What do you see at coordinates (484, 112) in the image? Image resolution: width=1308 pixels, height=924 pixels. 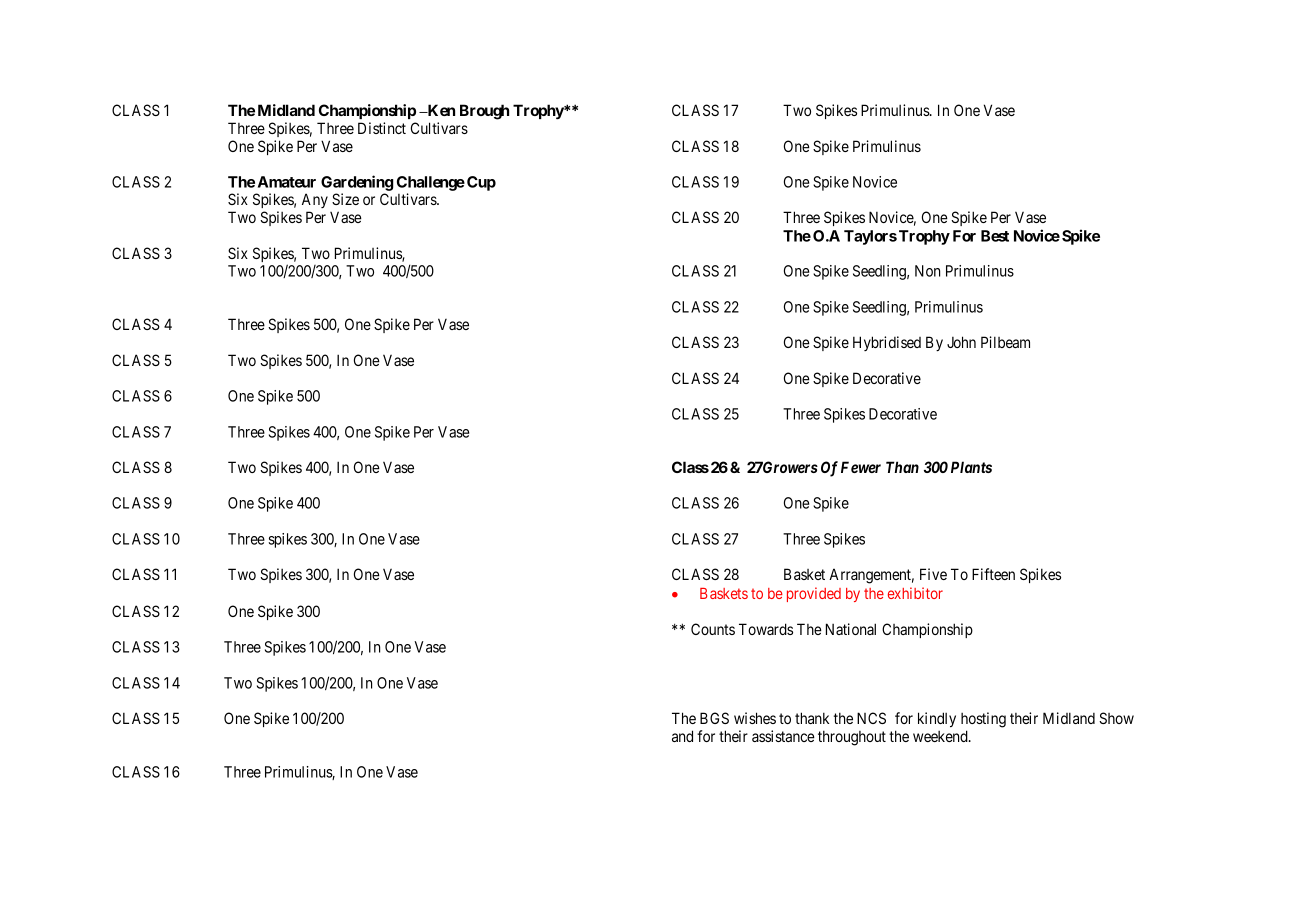 I see `Brough` at bounding box center [484, 112].
